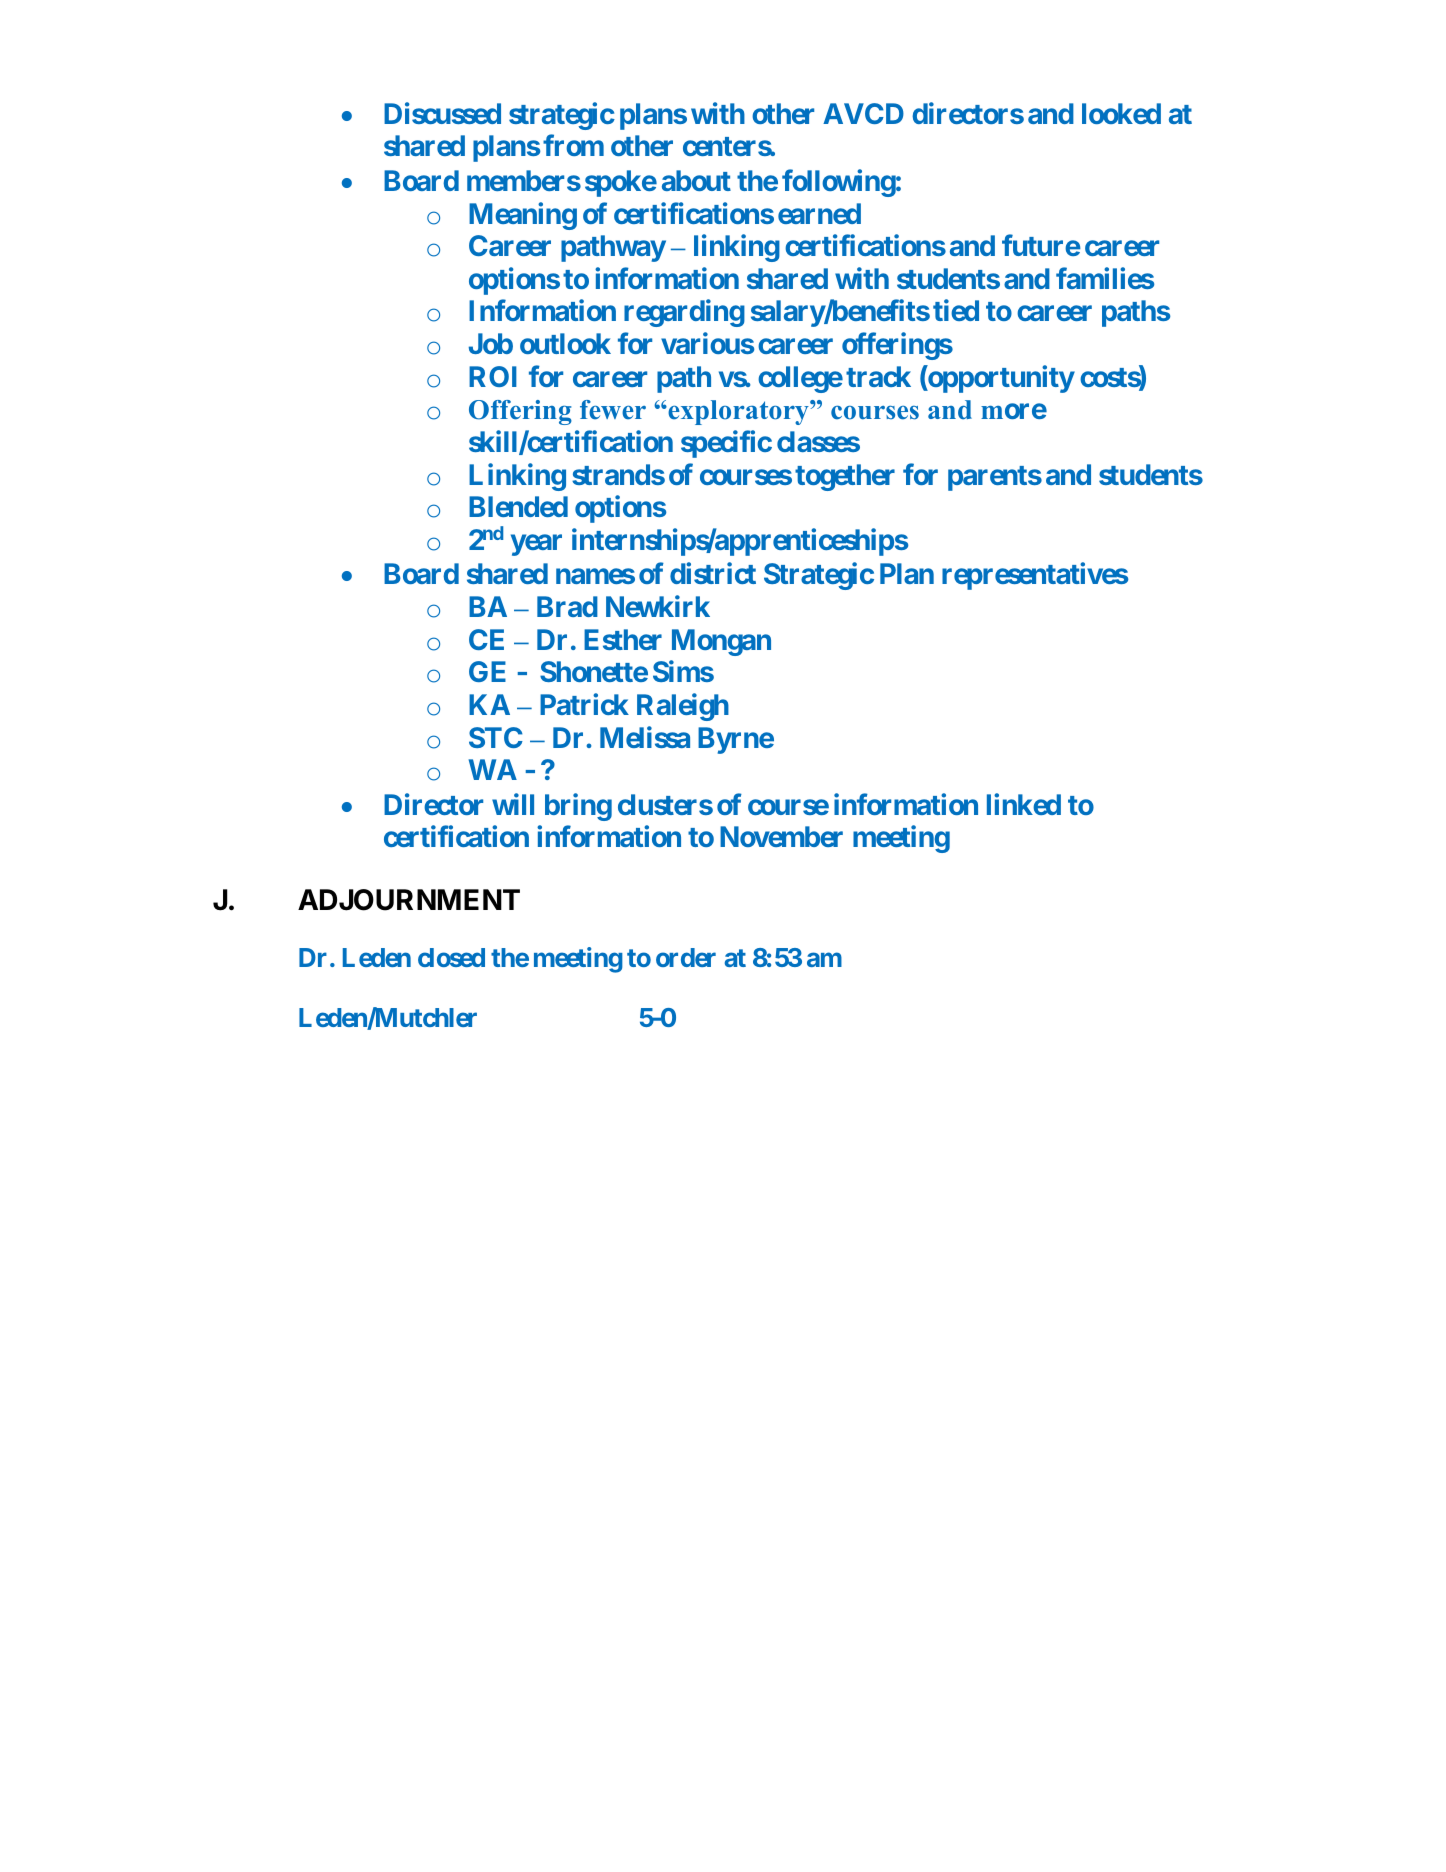 This document has height=1872, width=1446. I want to click on Discussed, so click(442, 113).
